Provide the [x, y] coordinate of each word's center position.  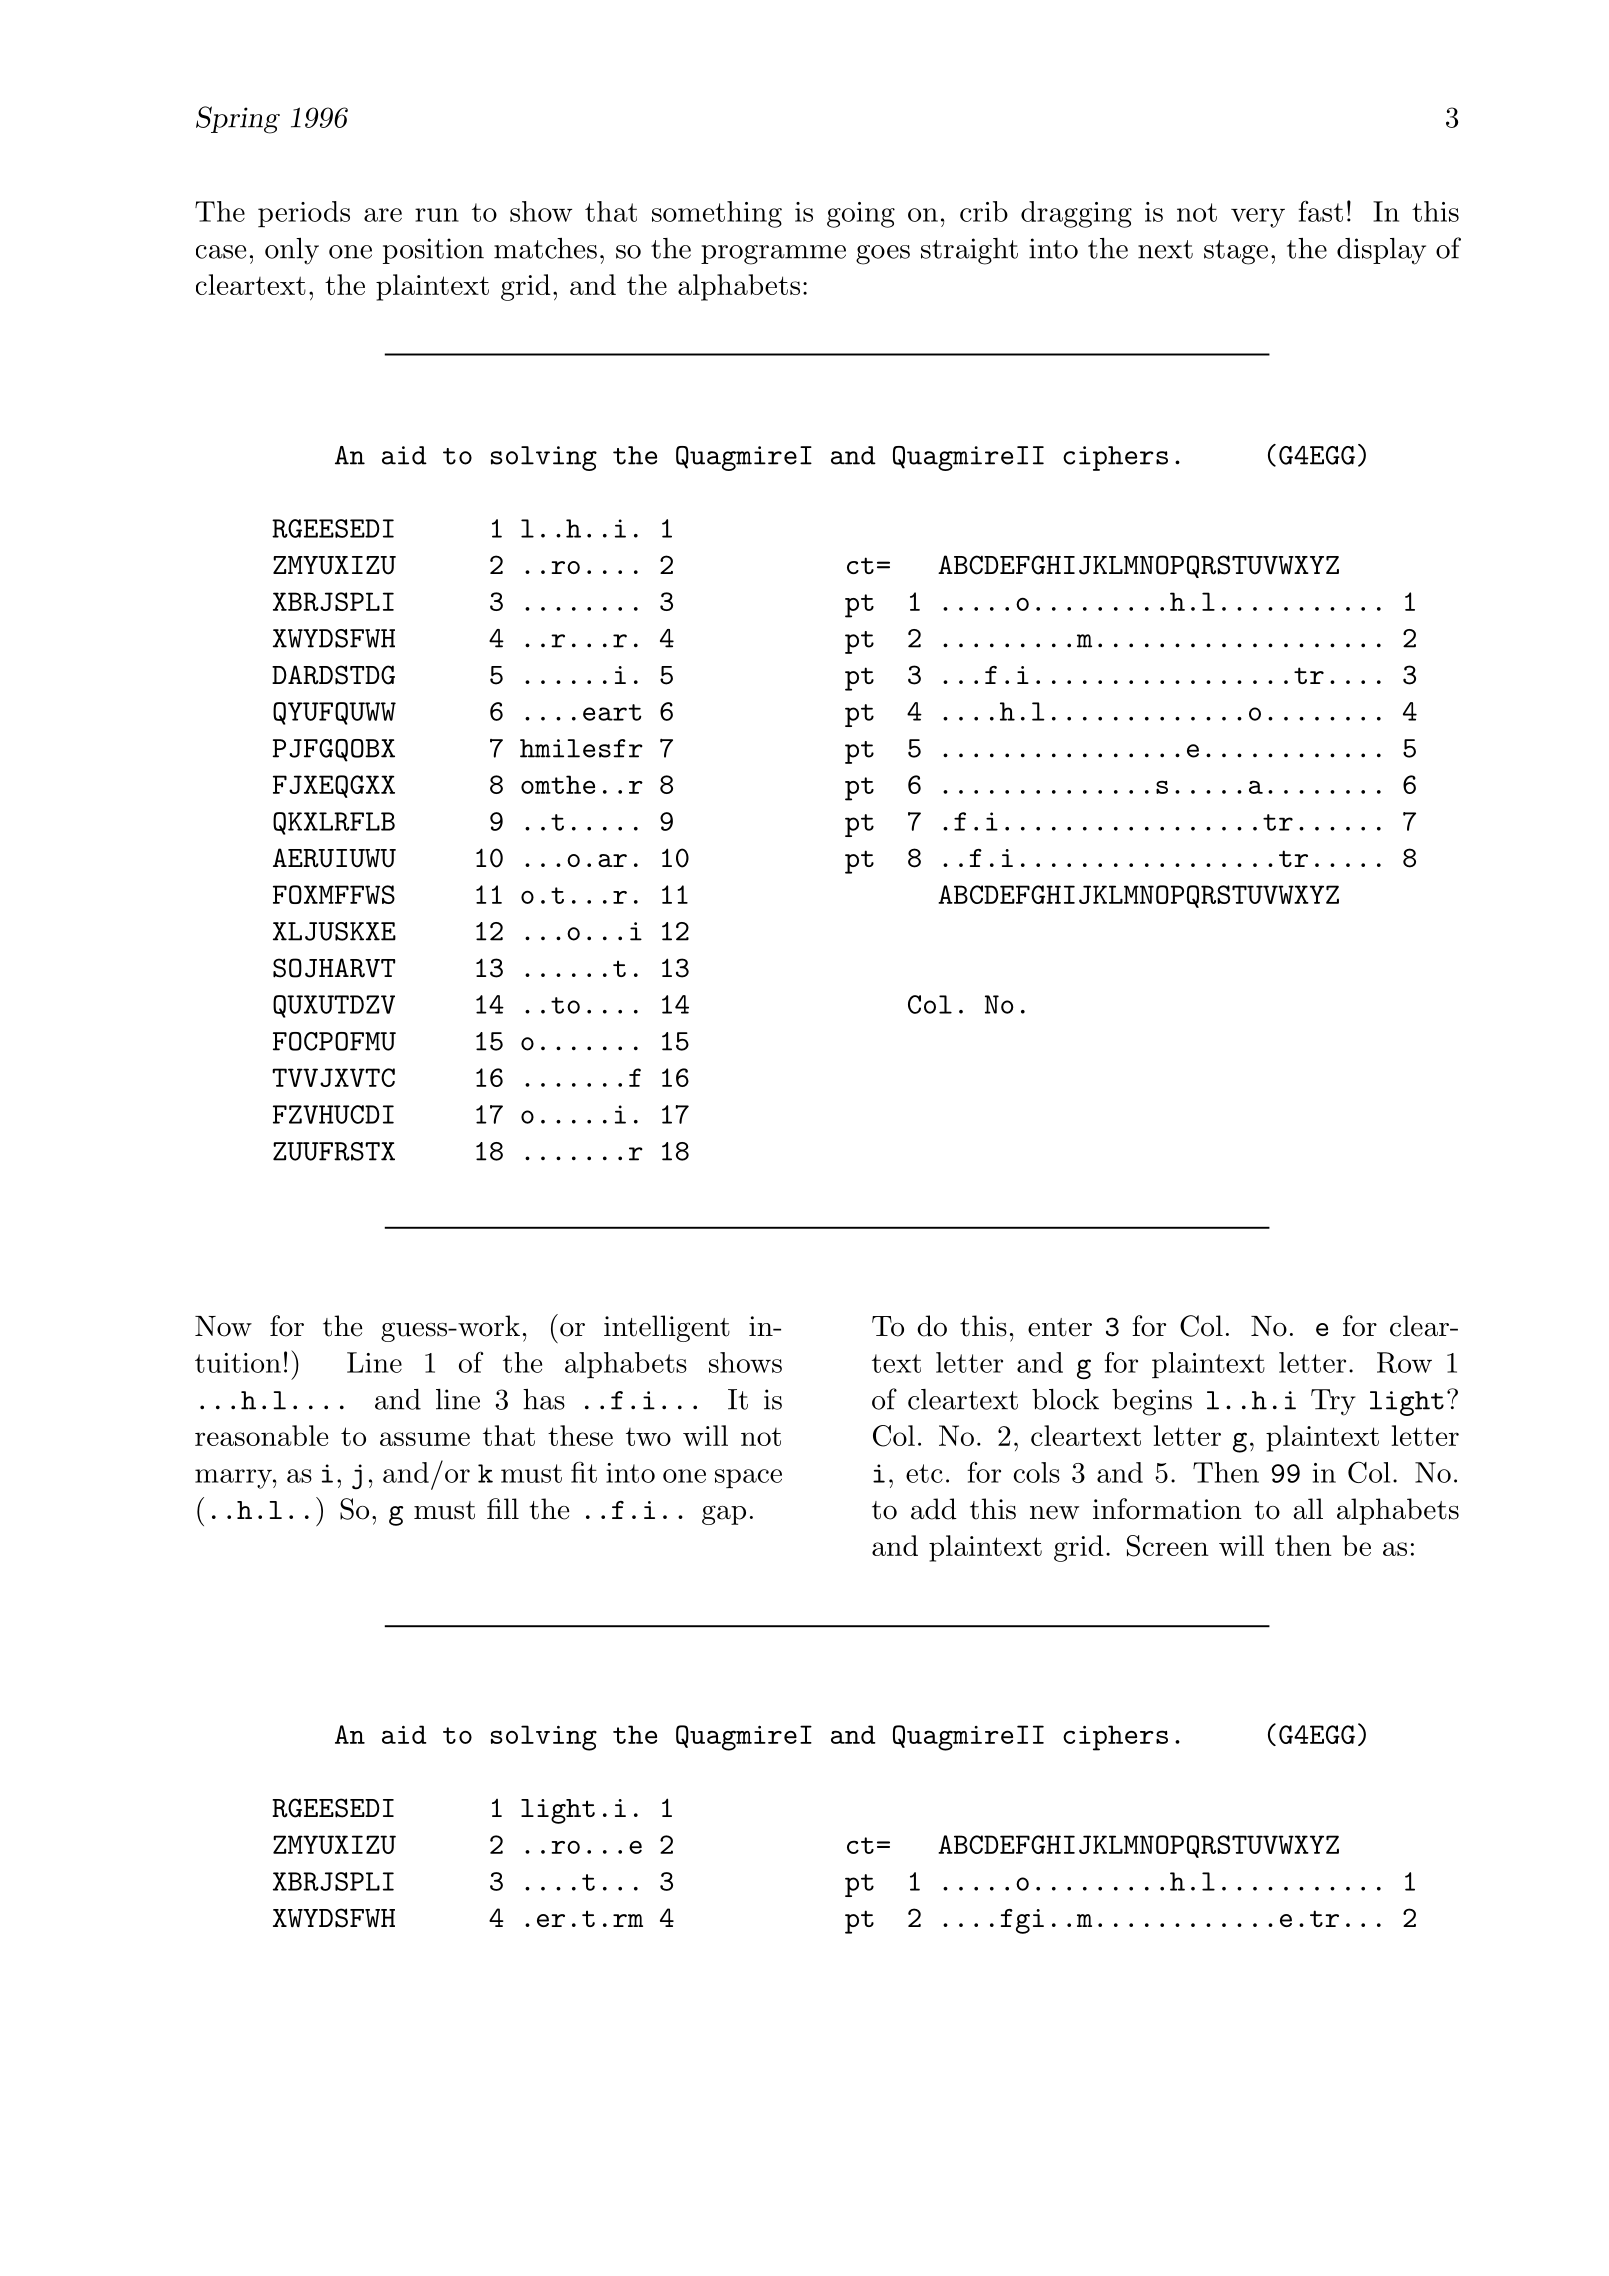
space [748, 1479]
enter [1060, 1327]
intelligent [667, 1328]
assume [425, 1439]
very [1258, 218]
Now [223, 1326]
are [383, 215]
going [861, 215]
